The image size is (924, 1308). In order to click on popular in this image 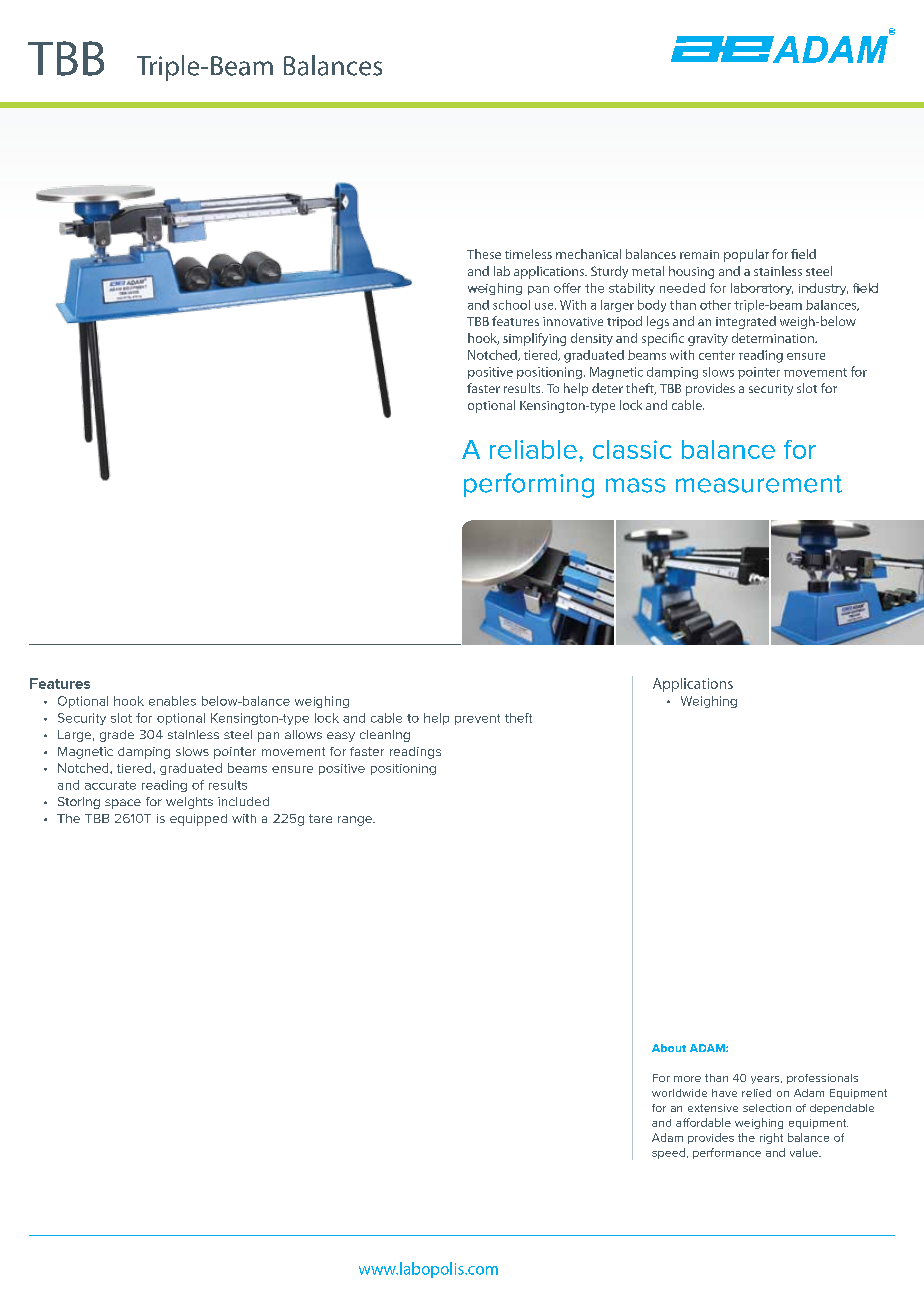, I will do `click(746, 255)`.
